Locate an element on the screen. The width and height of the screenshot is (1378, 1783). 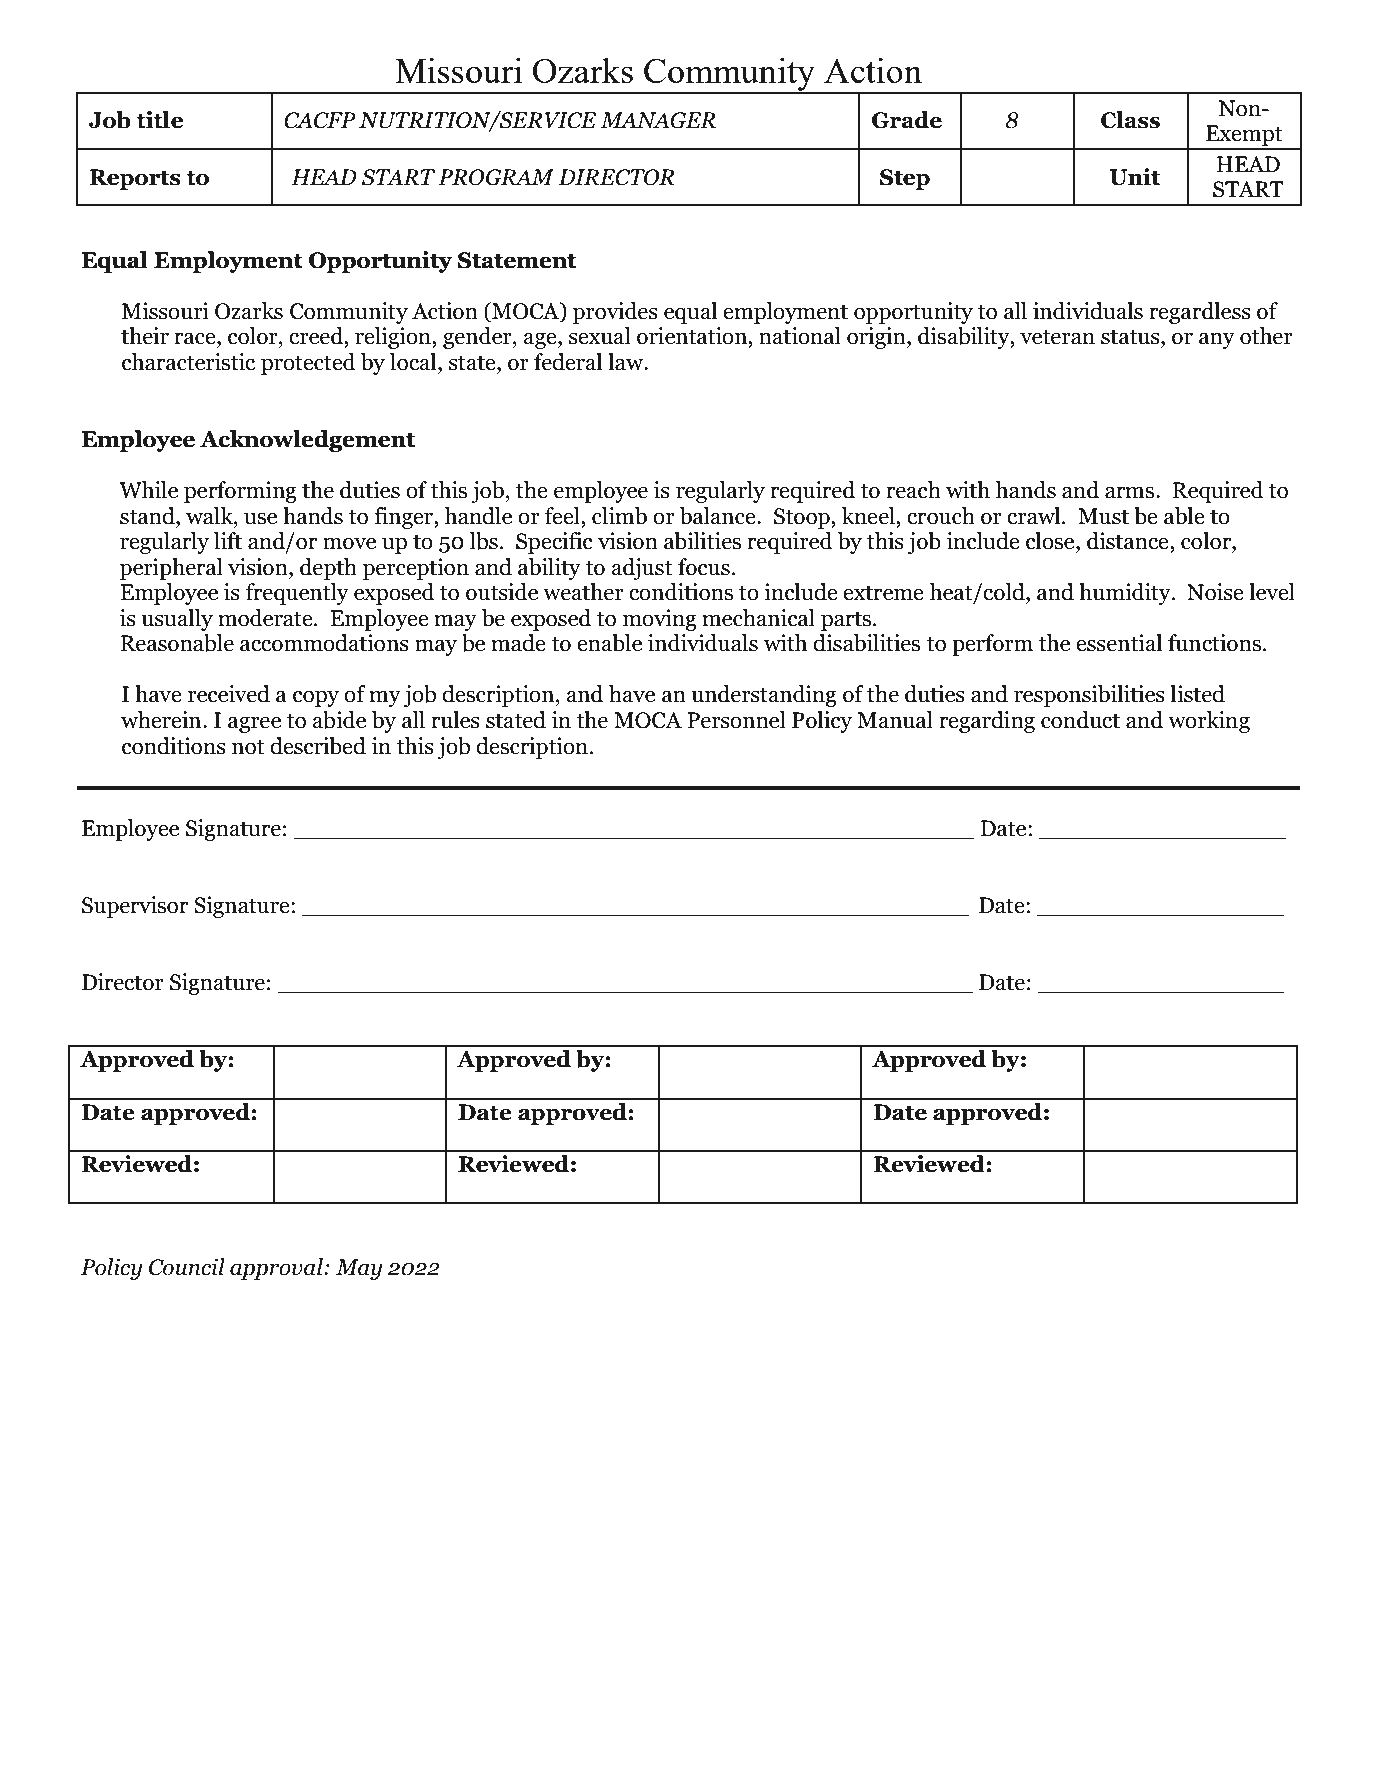
Must is located at coordinates (1103, 516).
